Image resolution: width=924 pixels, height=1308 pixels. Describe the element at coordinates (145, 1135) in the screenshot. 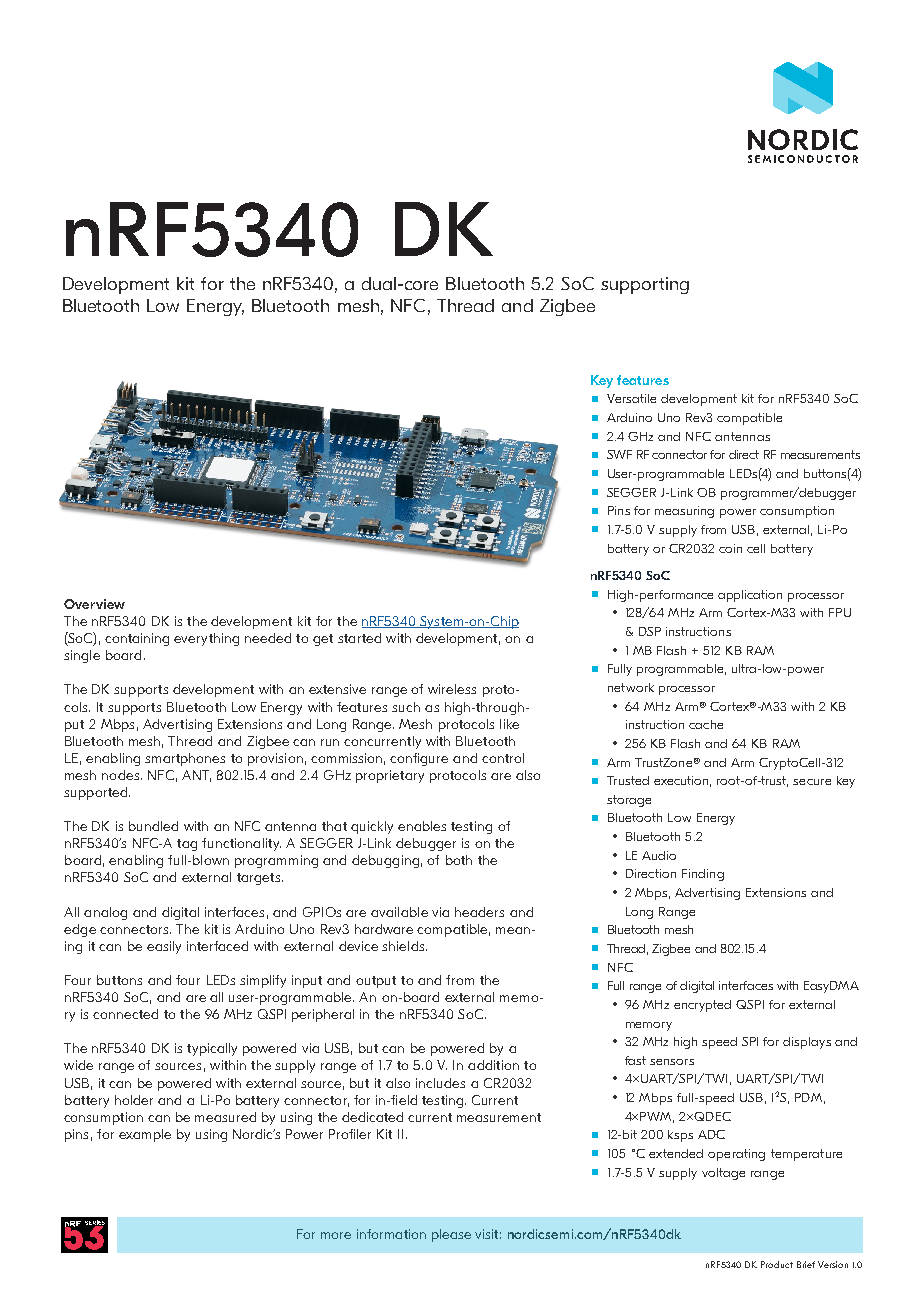

I see `example` at that location.
